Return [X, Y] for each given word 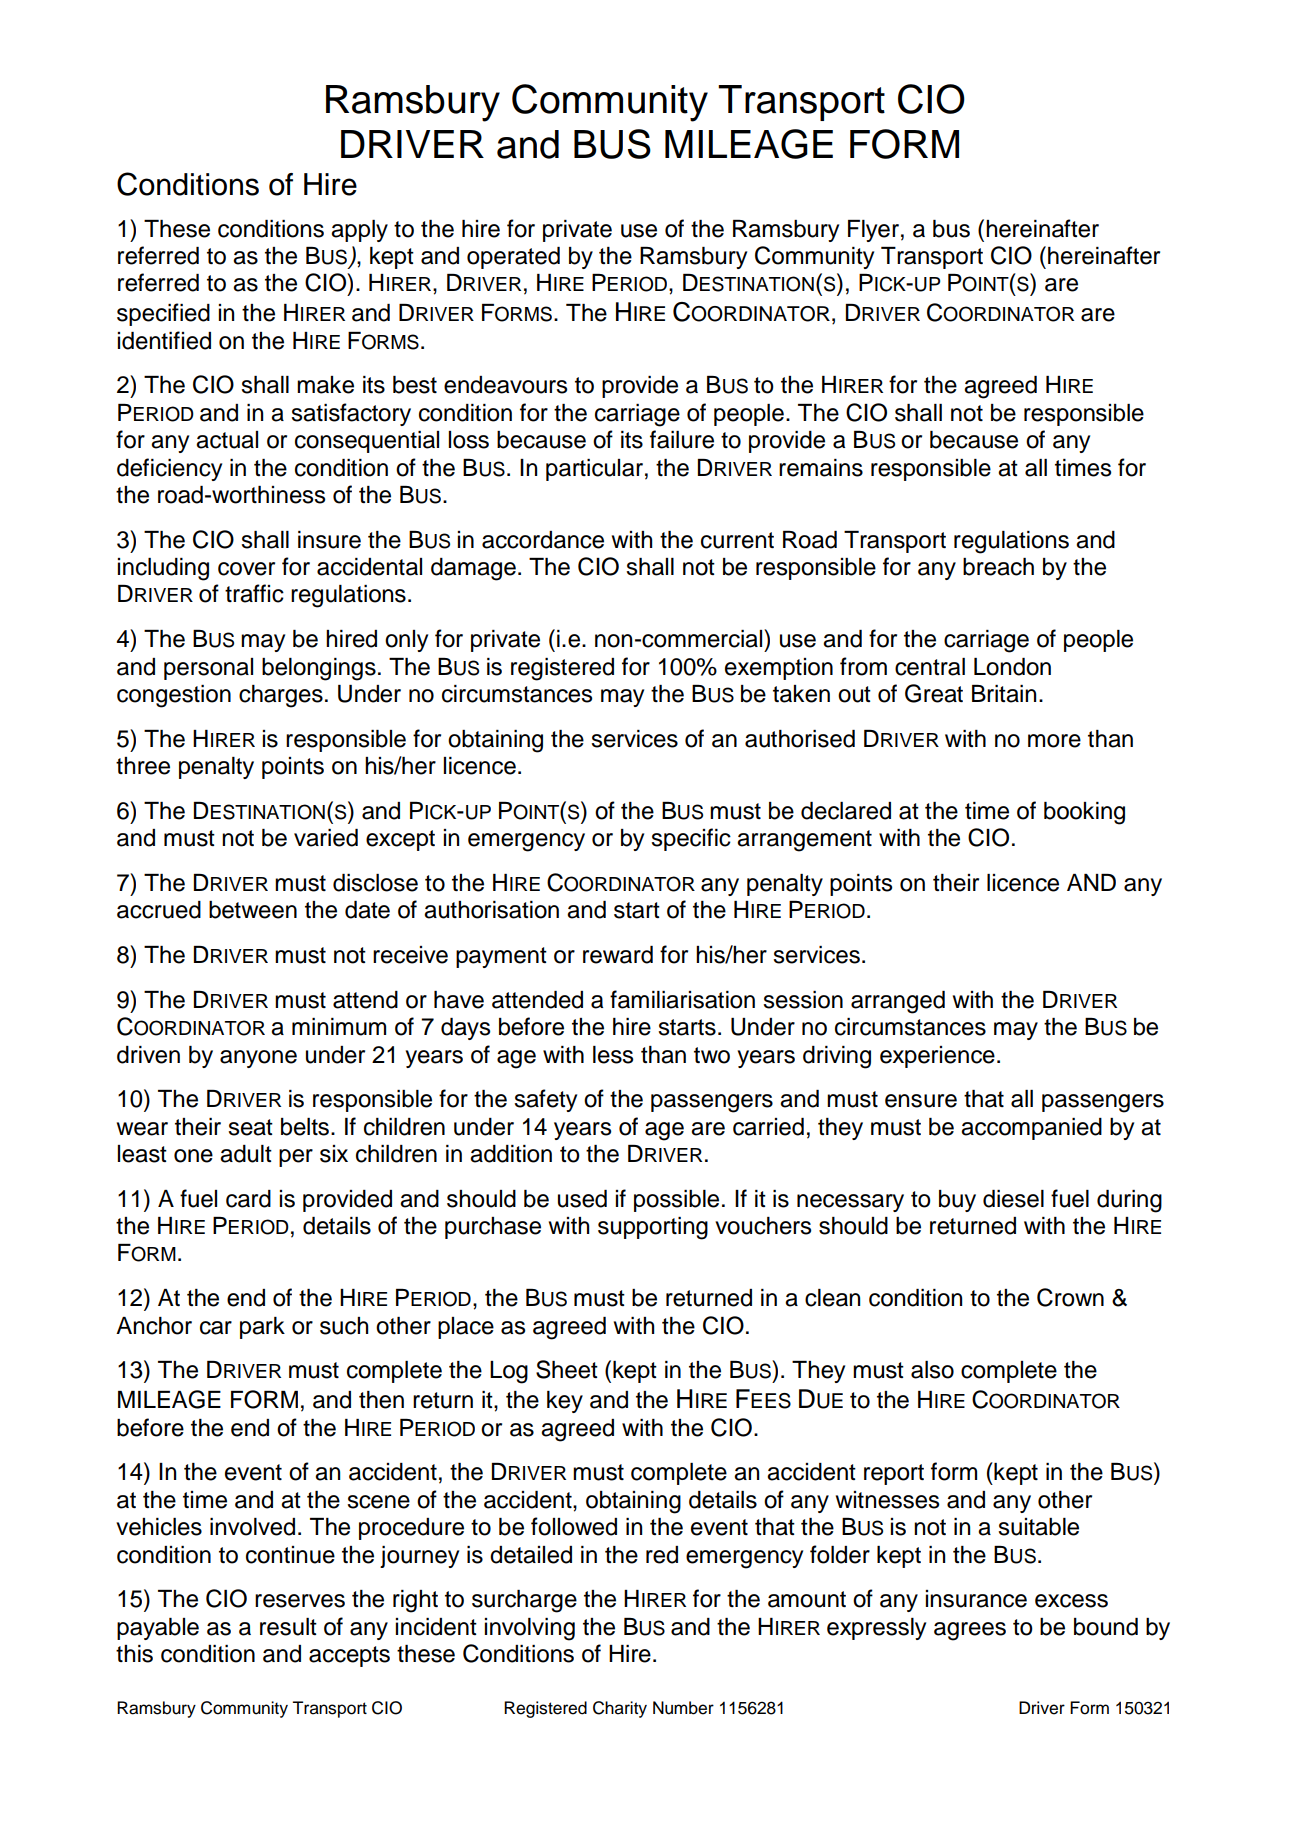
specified [163, 314]
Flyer [873, 231]
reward [618, 955]
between [253, 910]
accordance [543, 540]
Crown [1070, 1297]
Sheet [567, 1369]
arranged [898, 1002]
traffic [254, 593]
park [262, 1328]
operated [513, 258]
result [288, 1627]
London [1012, 667]
